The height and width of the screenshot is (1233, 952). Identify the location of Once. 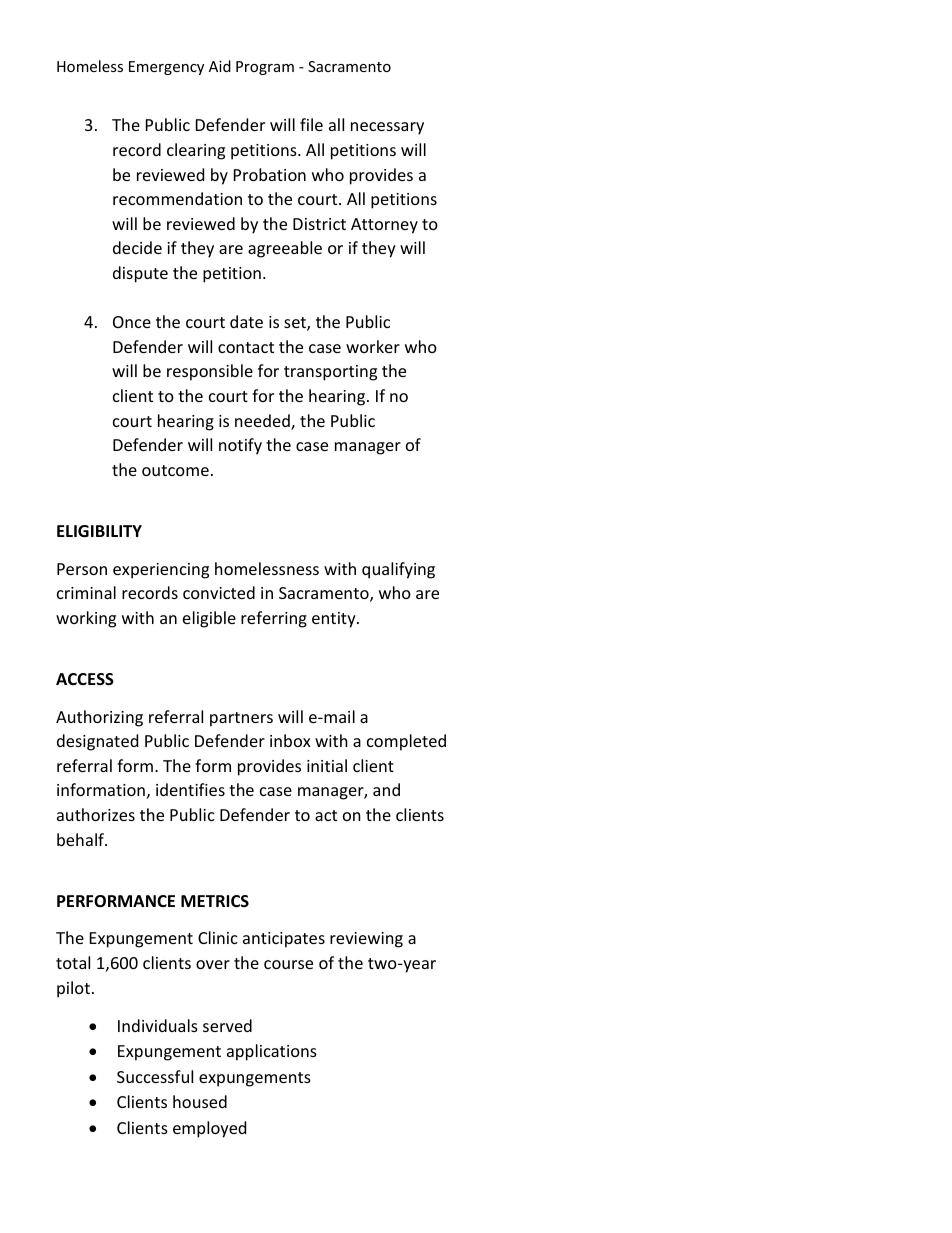
(132, 322).
